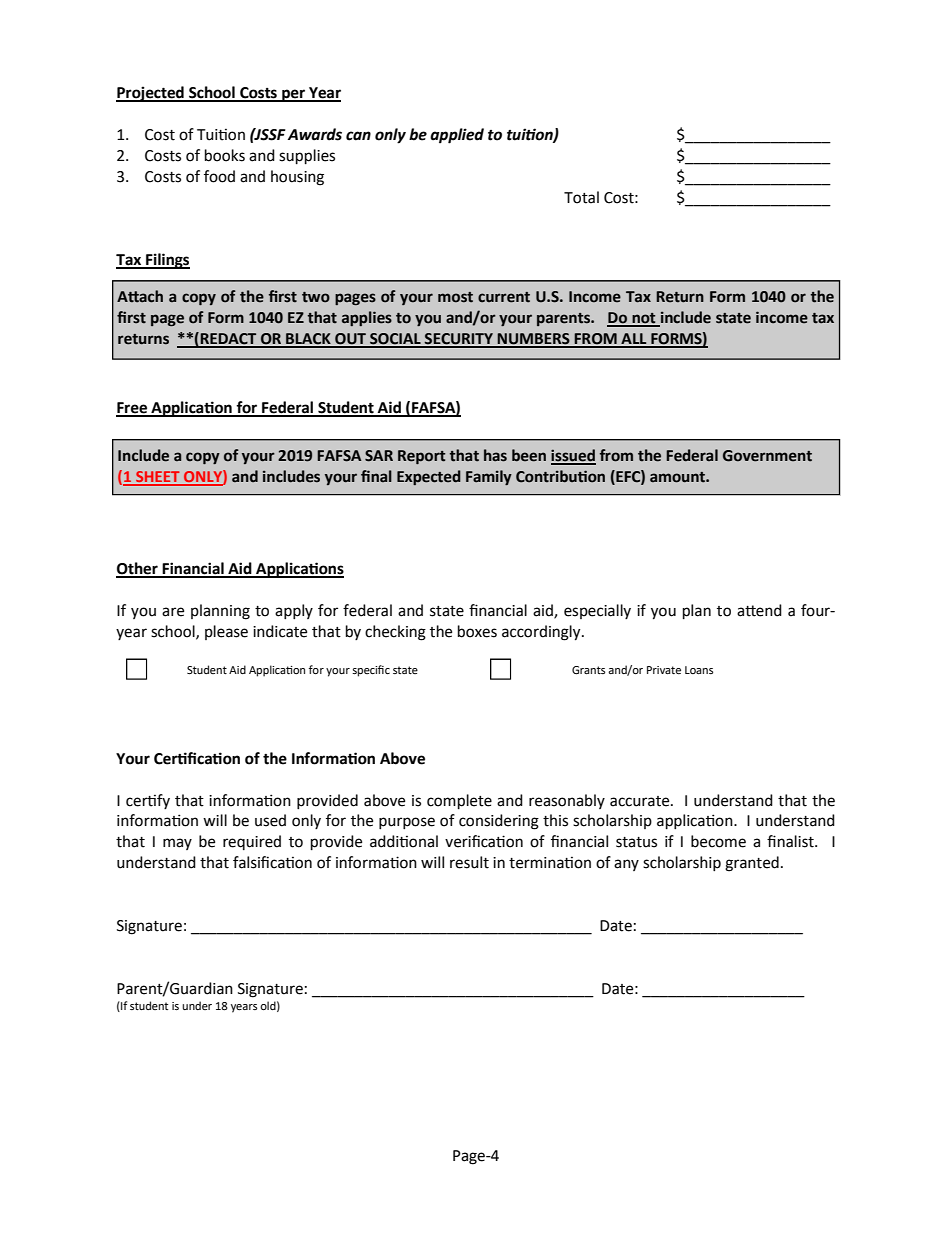 This screenshot has width=952, height=1233. Describe the element at coordinates (177, 844) in the screenshot. I see `may` at that location.
